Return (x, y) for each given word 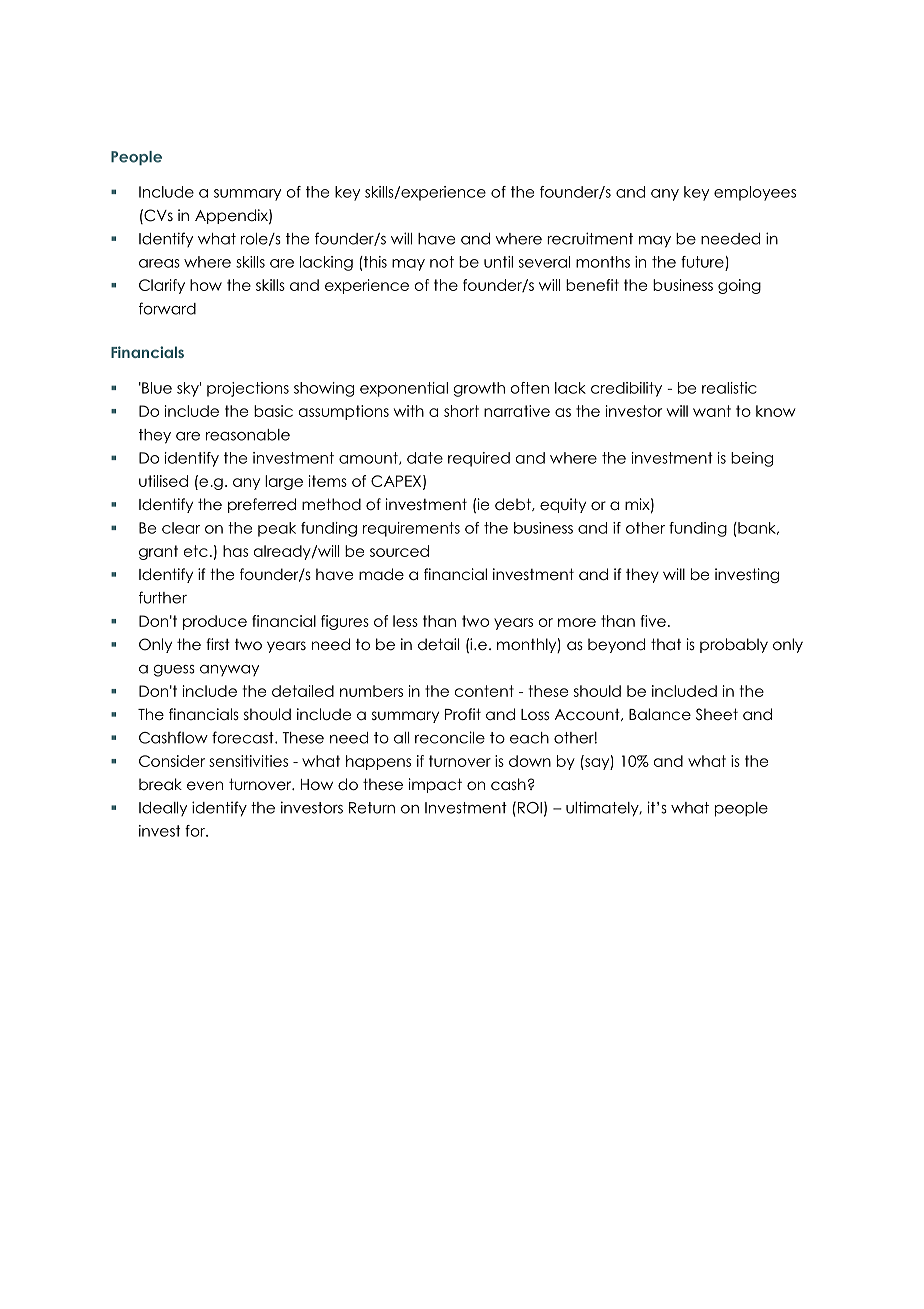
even (205, 786)
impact (435, 785)
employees (755, 193)
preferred (262, 505)
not (442, 262)
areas (159, 263)
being (752, 459)
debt (514, 504)
